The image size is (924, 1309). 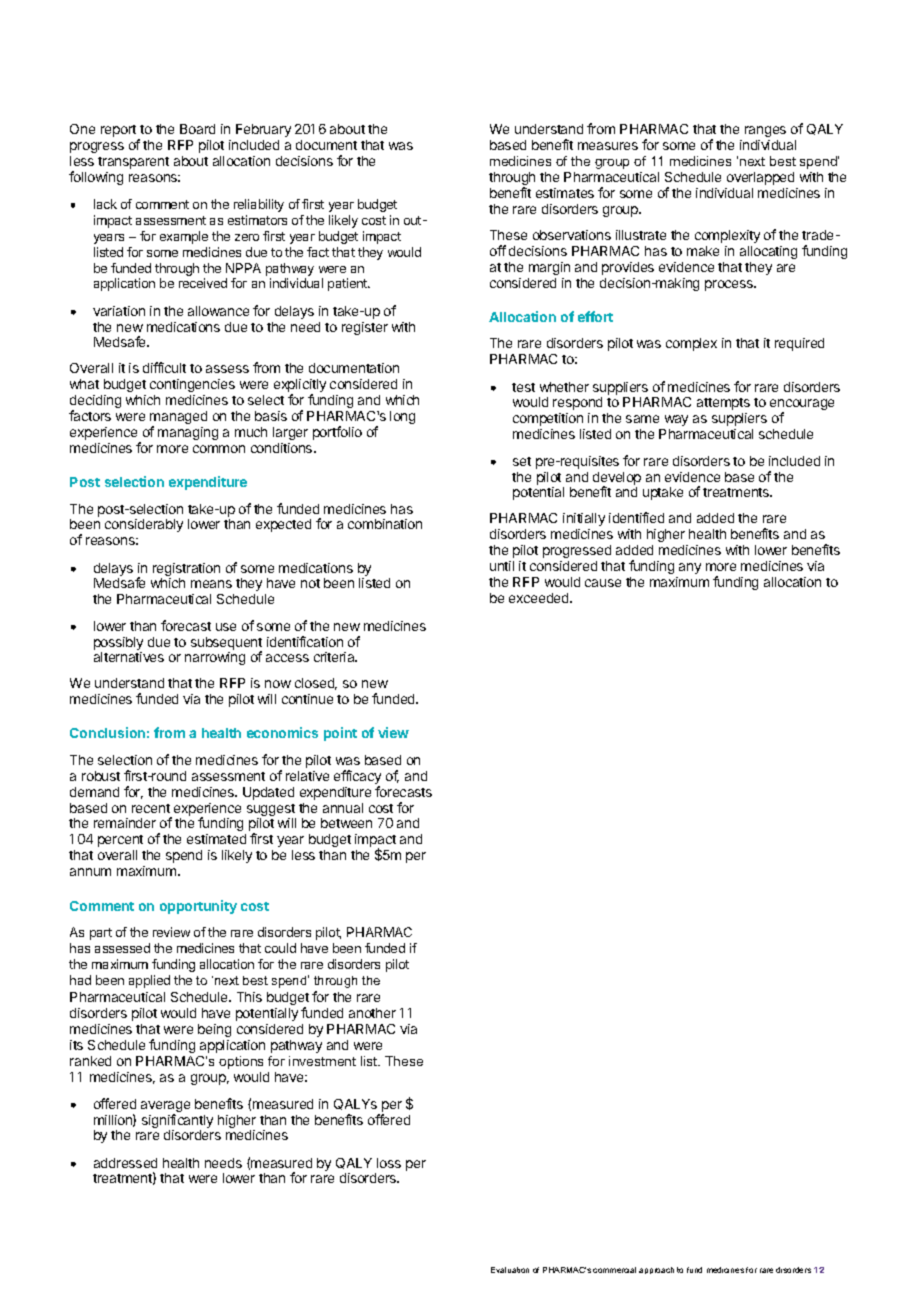 I want to click on overlapped, so click(x=760, y=178).
